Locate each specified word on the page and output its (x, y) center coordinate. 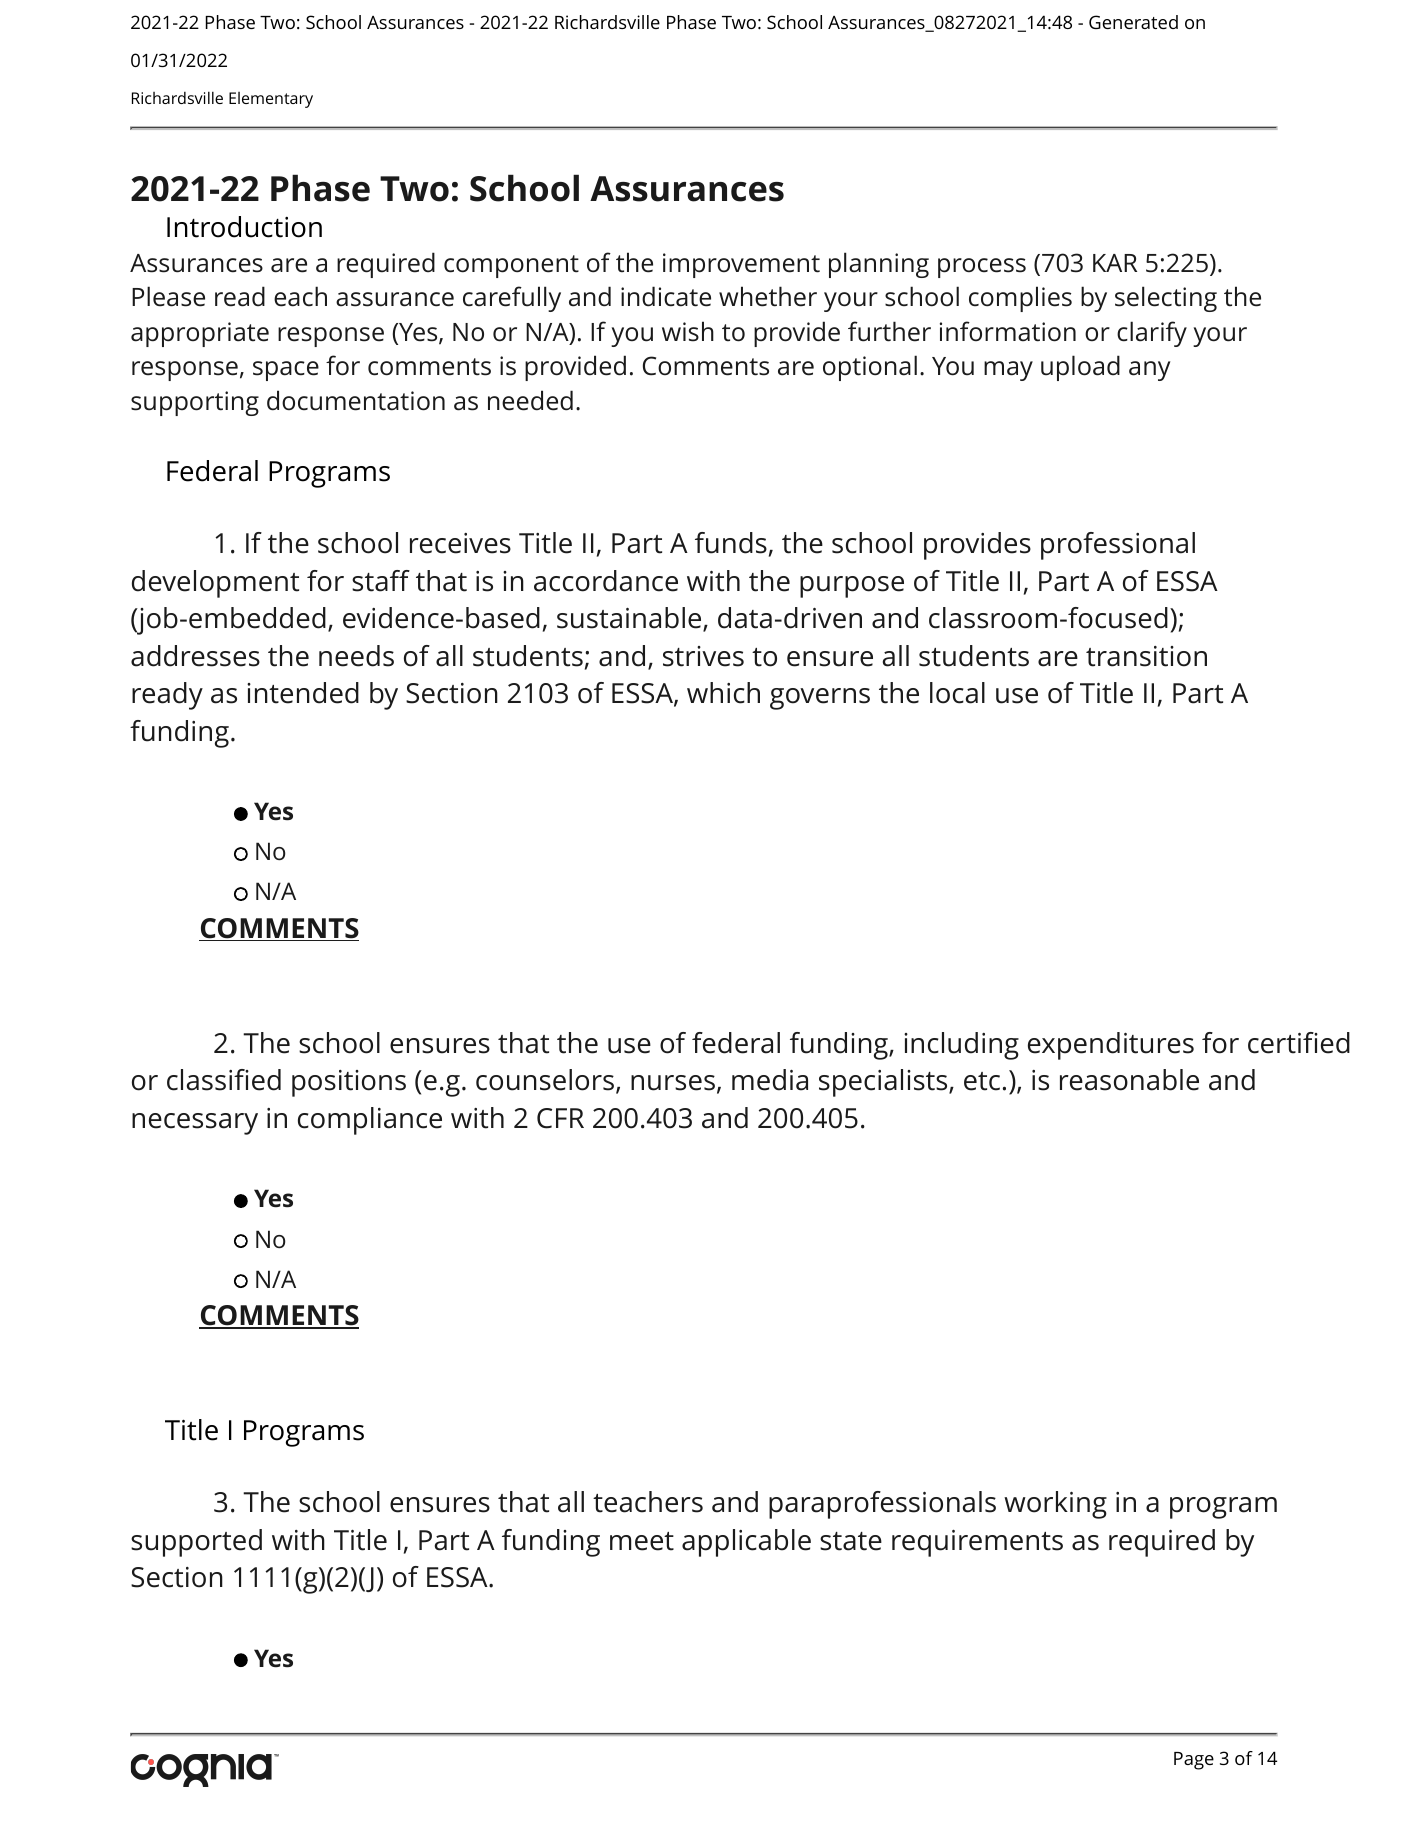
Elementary (271, 100)
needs (356, 656)
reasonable (1129, 1080)
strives (703, 656)
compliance (370, 1121)
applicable (746, 1543)
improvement (741, 265)
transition (1146, 656)
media (770, 1080)
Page (1194, 1761)
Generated (1133, 22)
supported (196, 1543)
